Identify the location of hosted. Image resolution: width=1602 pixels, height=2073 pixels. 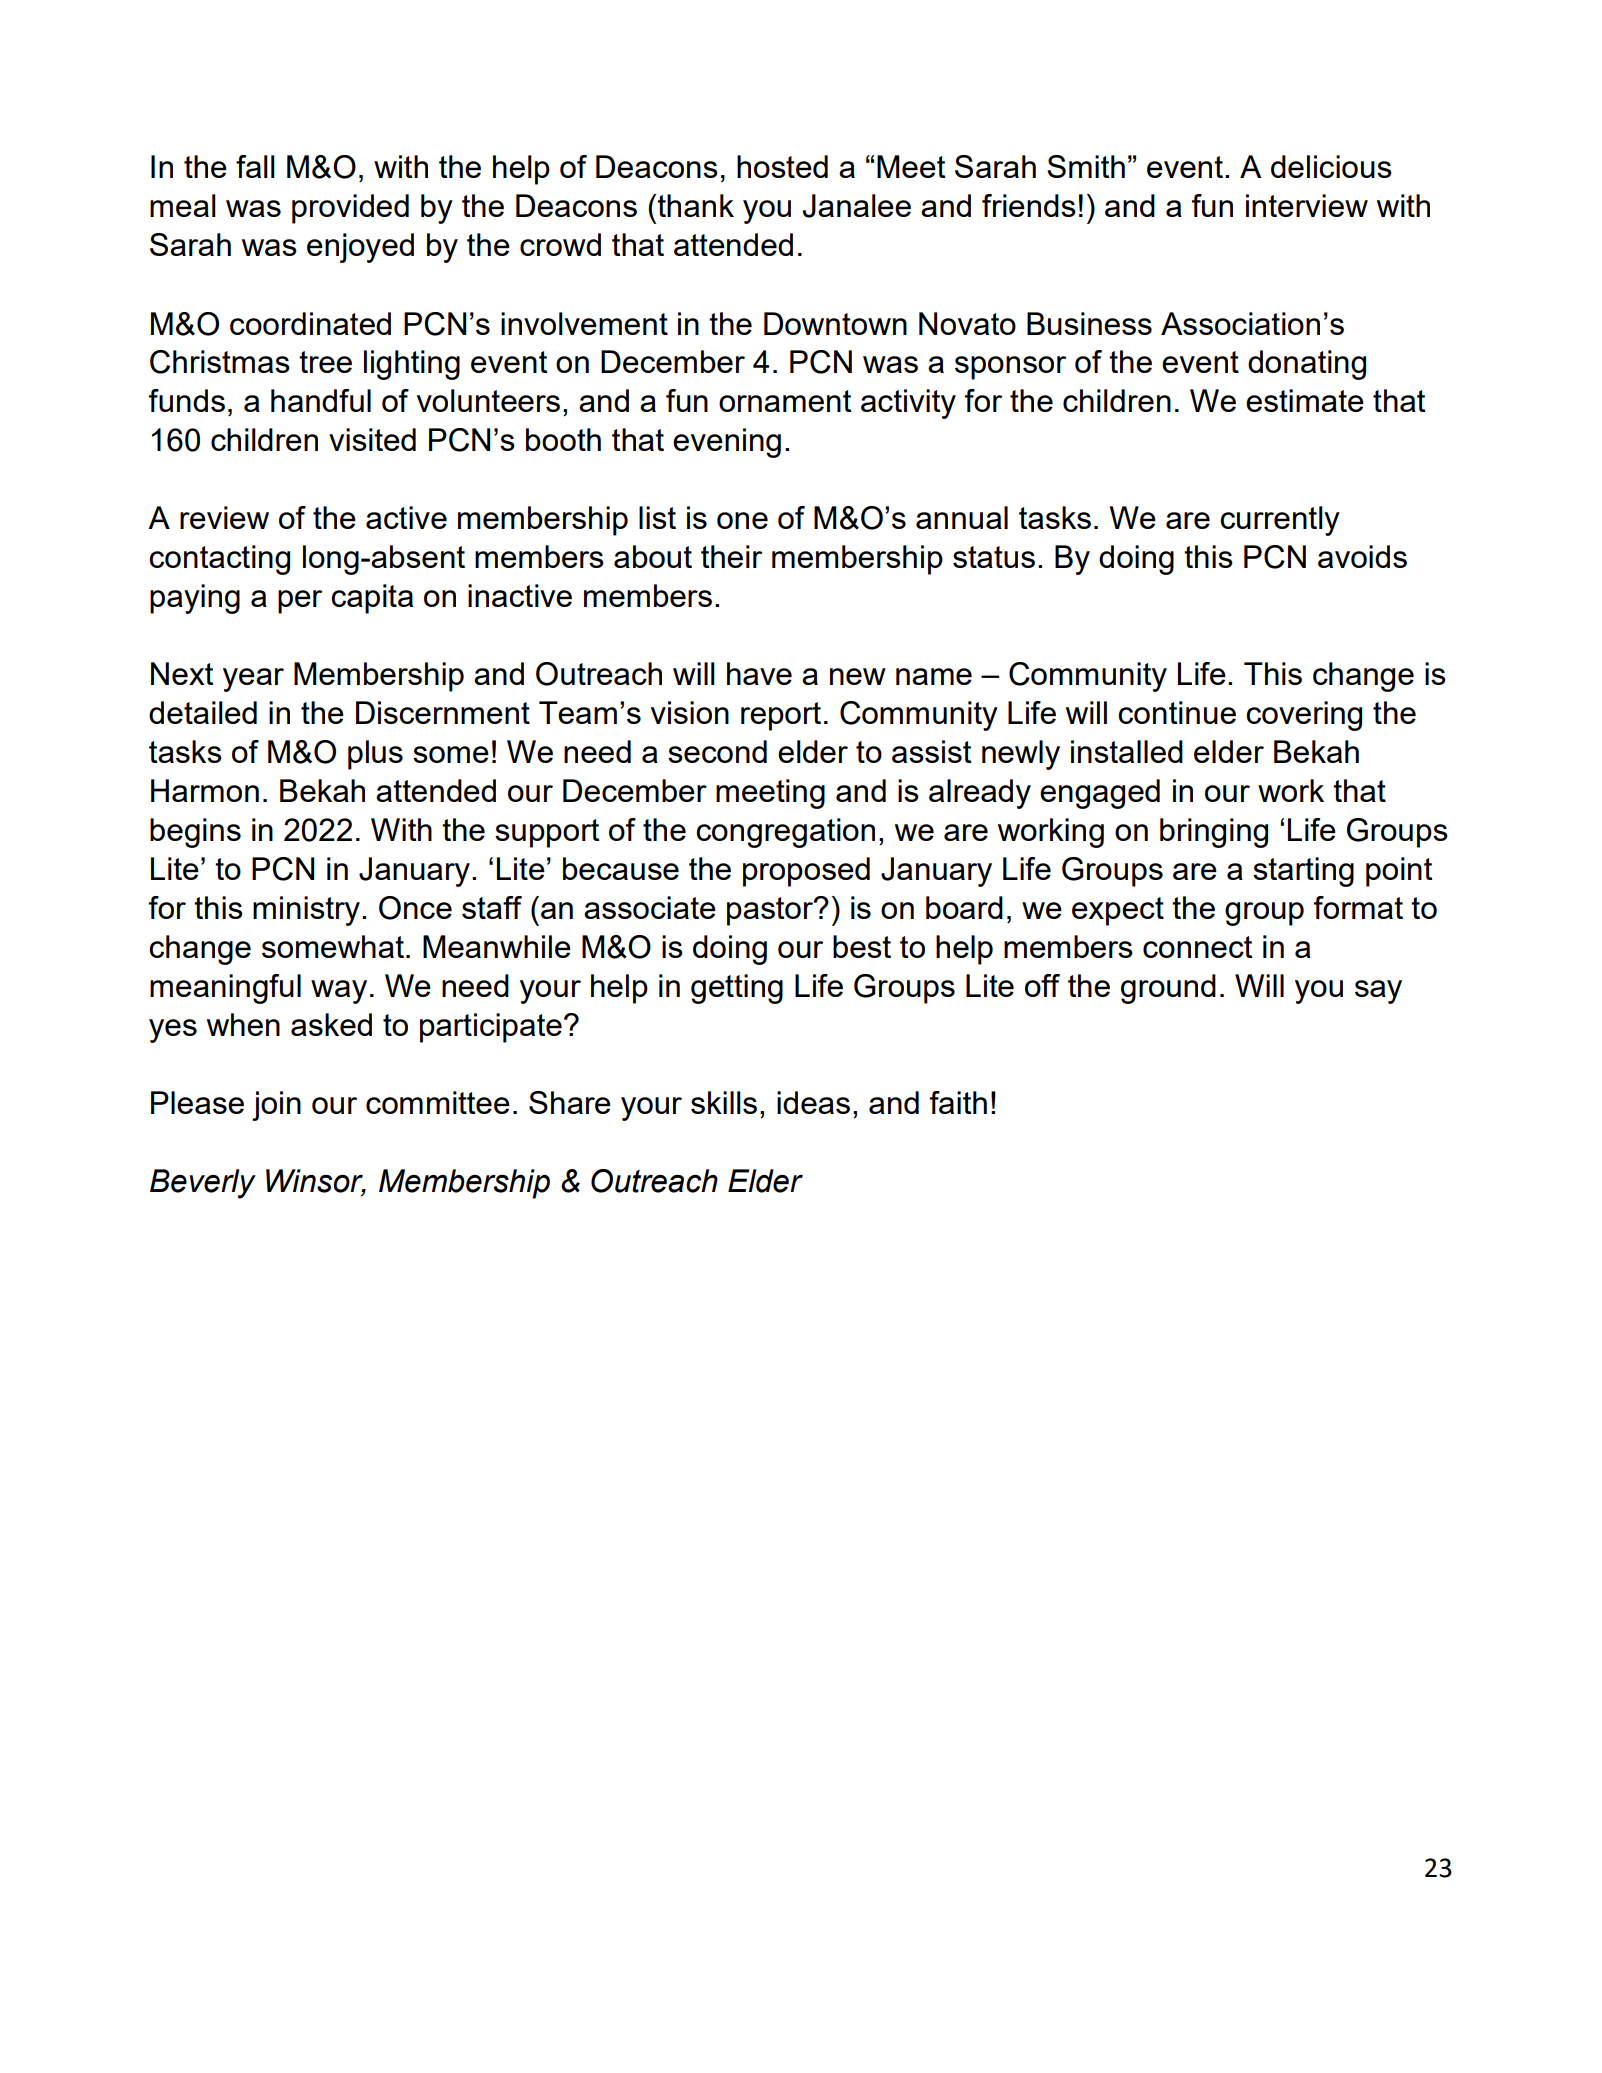
(782, 166).
